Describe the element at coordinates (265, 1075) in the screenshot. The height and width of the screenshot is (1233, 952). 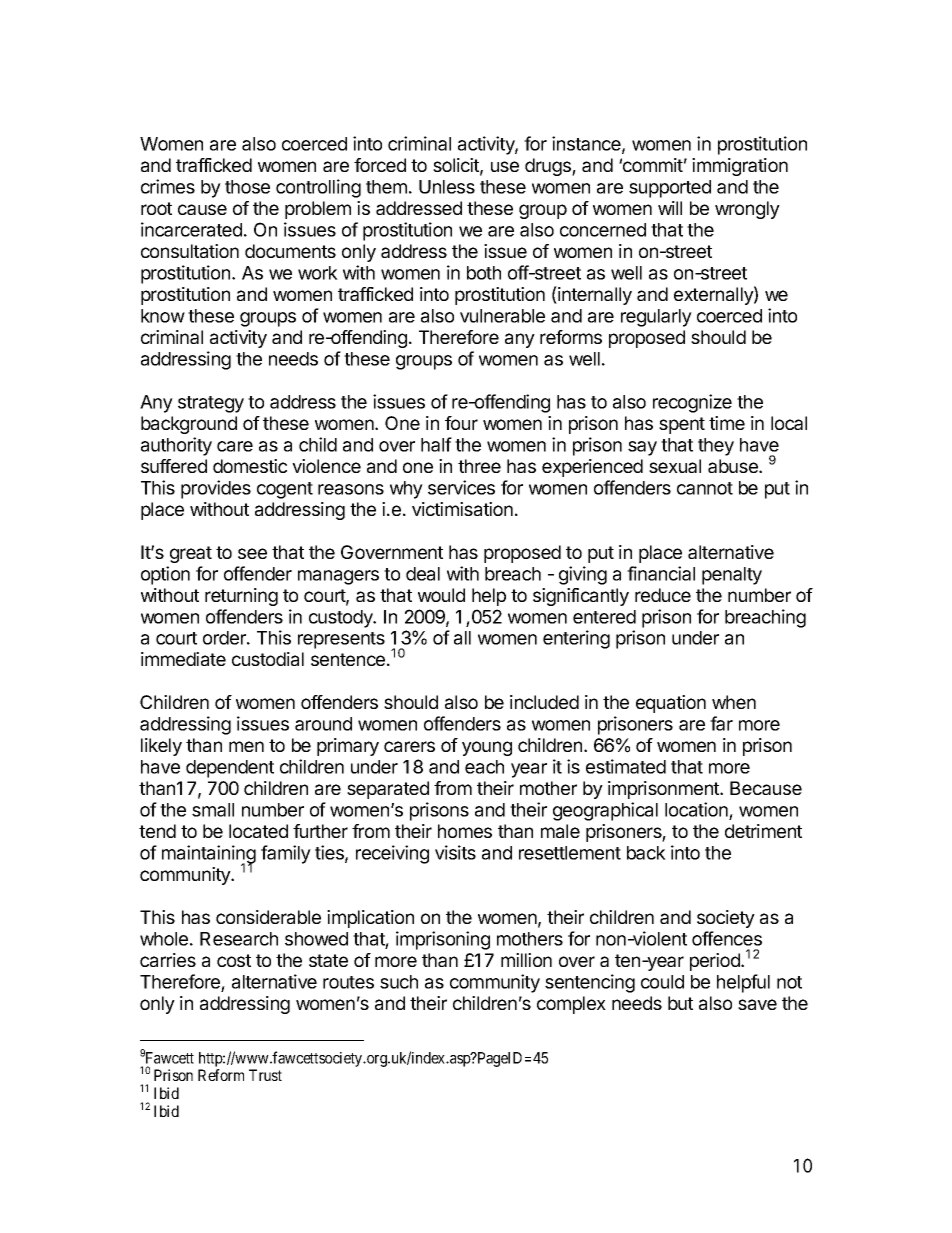
I see `Trust` at that location.
